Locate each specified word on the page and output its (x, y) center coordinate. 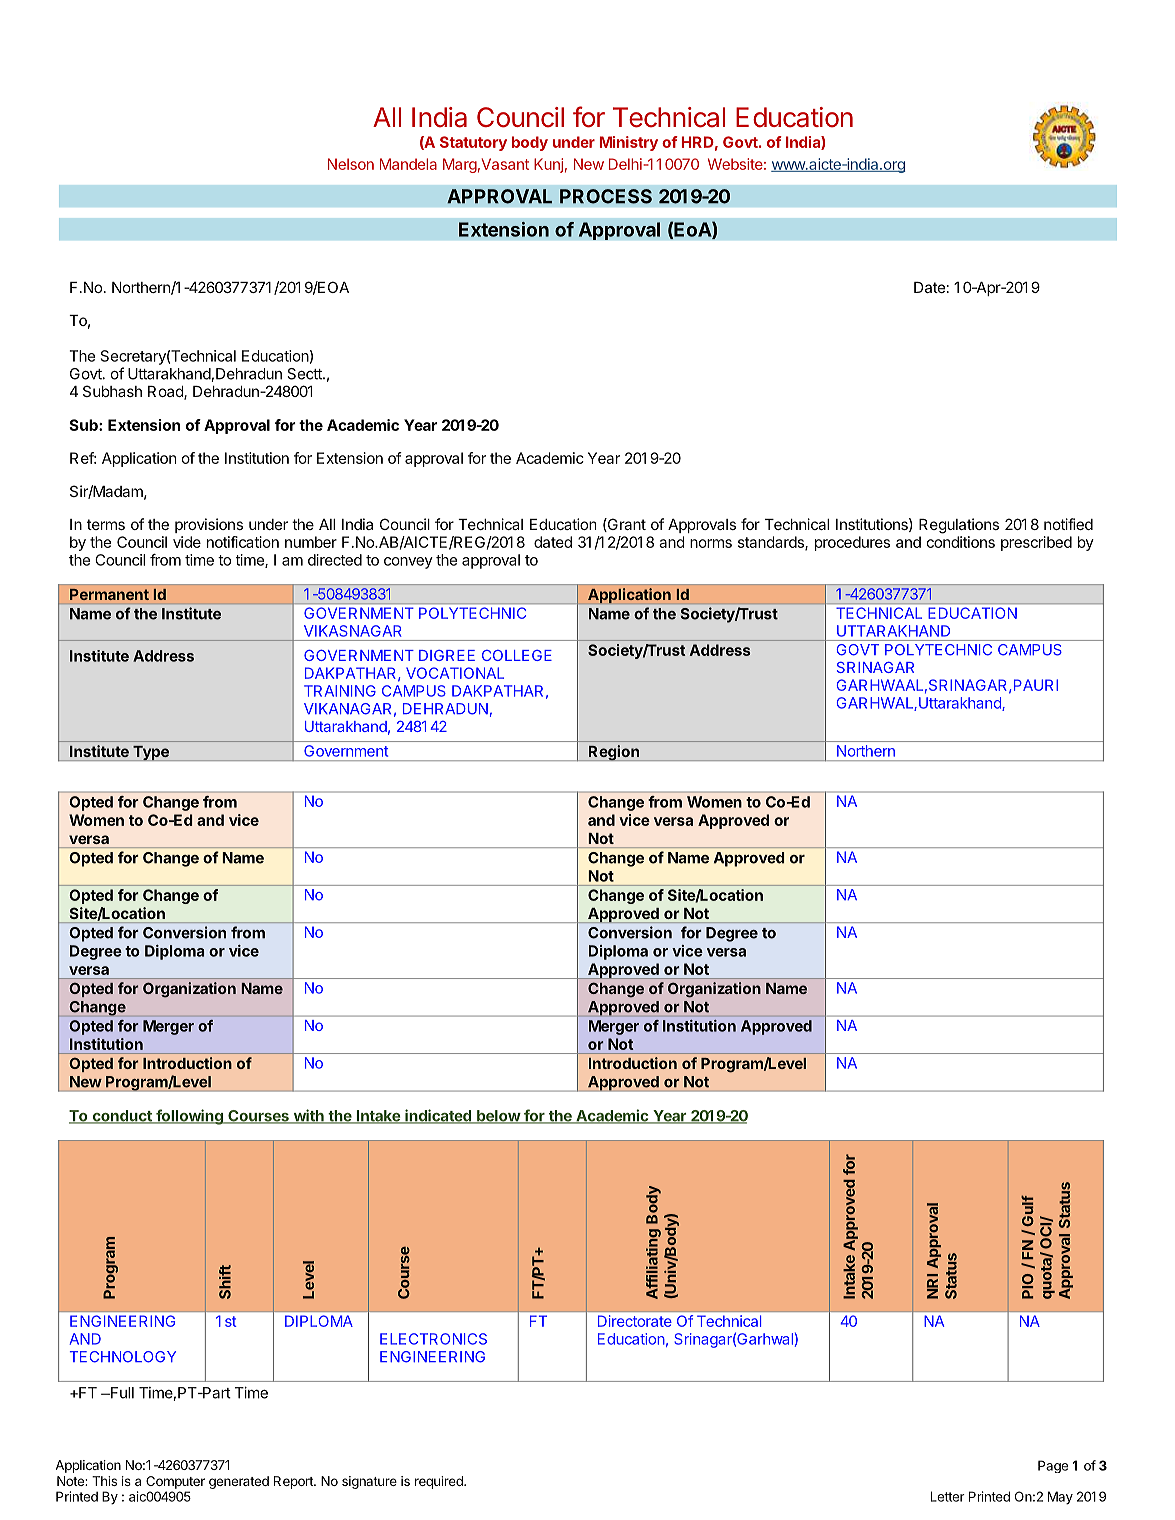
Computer (175, 1482)
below (498, 1117)
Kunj (548, 165)
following (189, 1117)
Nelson (351, 164)
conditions (961, 542)
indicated (438, 1116)
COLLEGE (517, 655)
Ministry (629, 143)
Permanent (109, 594)
